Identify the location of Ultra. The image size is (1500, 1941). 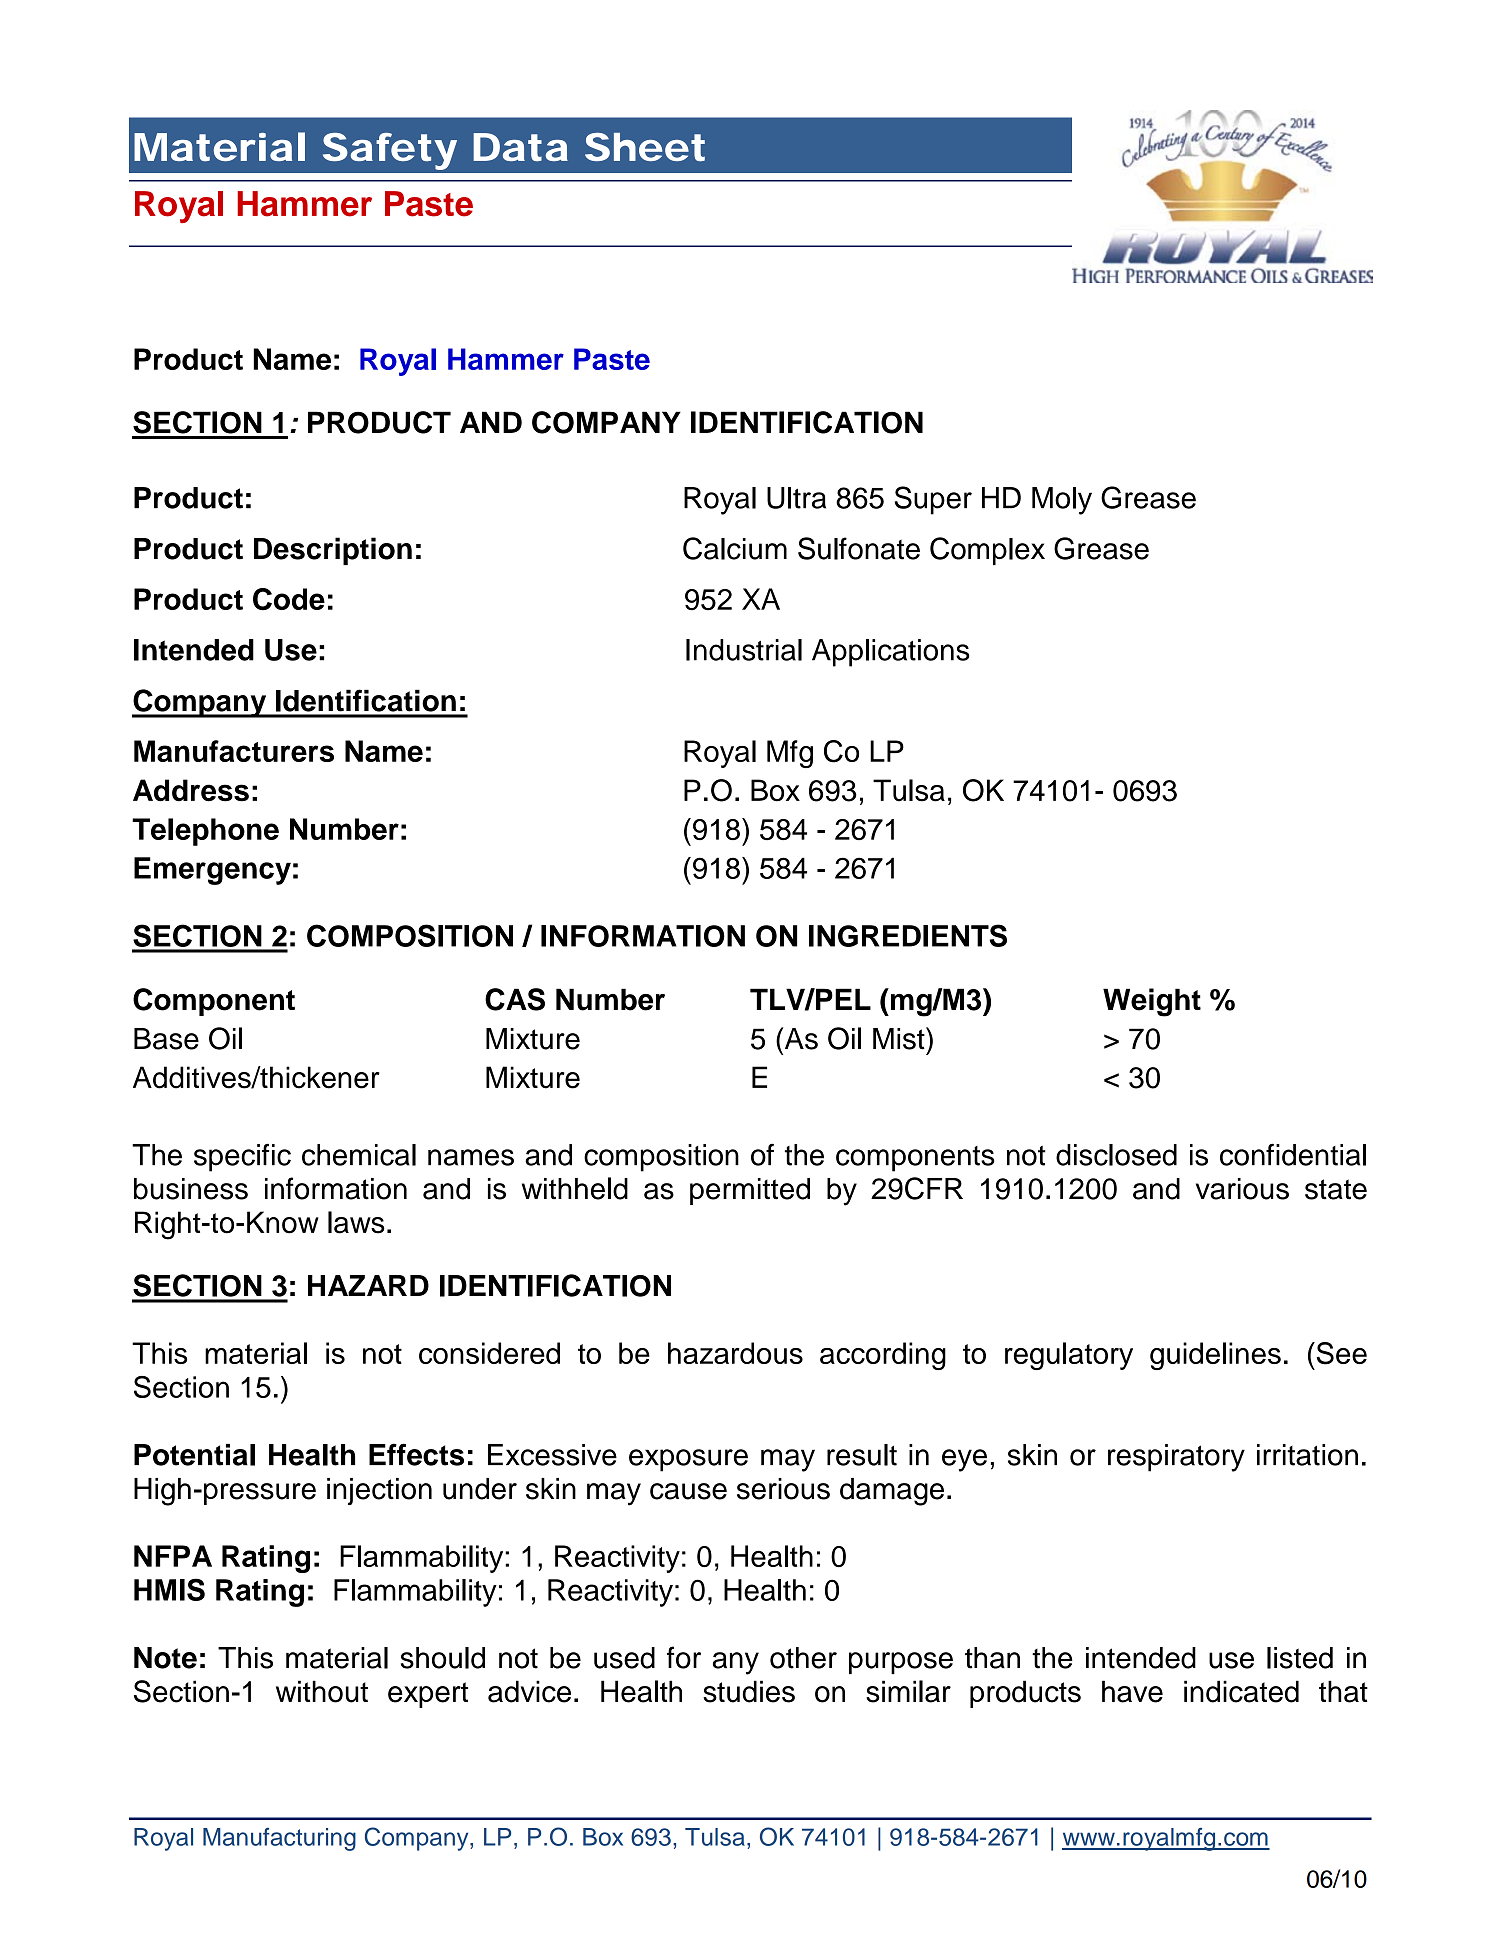
(796, 498).
